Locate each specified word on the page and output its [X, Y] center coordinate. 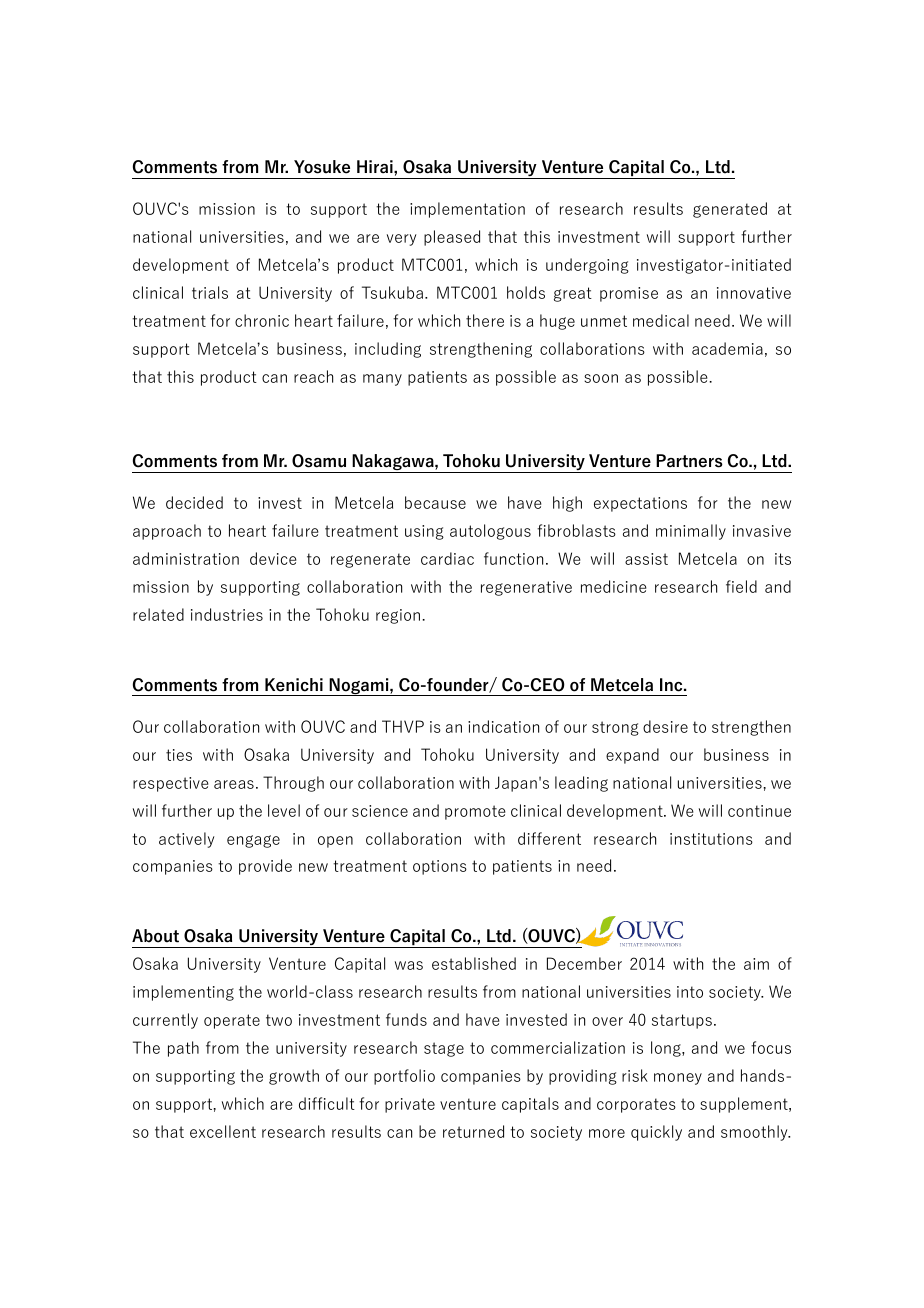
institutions [711, 839]
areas [234, 784]
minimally [691, 532]
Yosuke [322, 167]
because [435, 502]
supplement [745, 1105]
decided [194, 502]
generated [730, 210]
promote [475, 812]
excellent [223, 1131]
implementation [467, 210]
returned [473, 1131]
